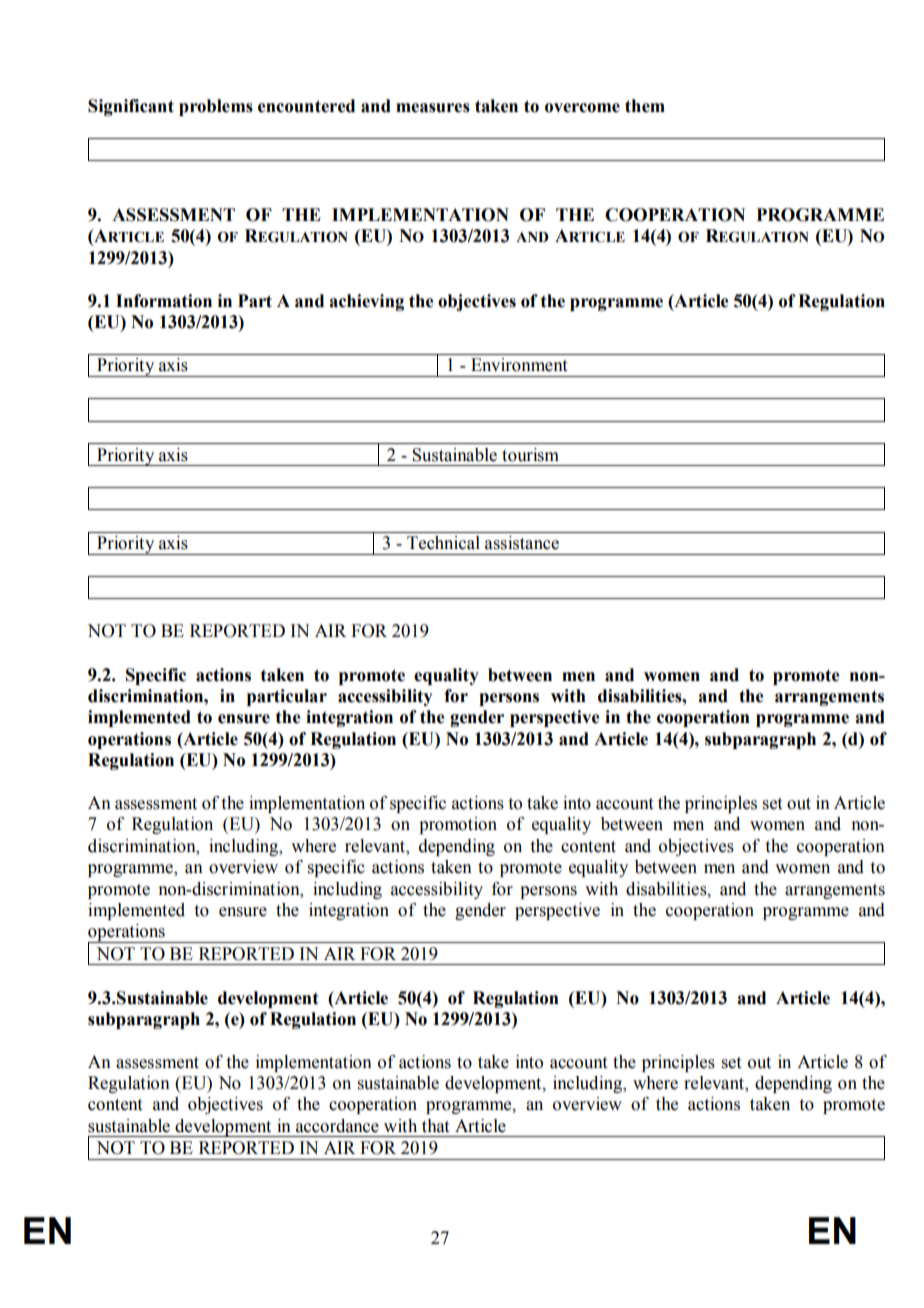 The height and width of the page is (1308, 924). What do you see at coordinates (458, 825) in the page?
I see `promotion` at bounding box center [458, 825].
